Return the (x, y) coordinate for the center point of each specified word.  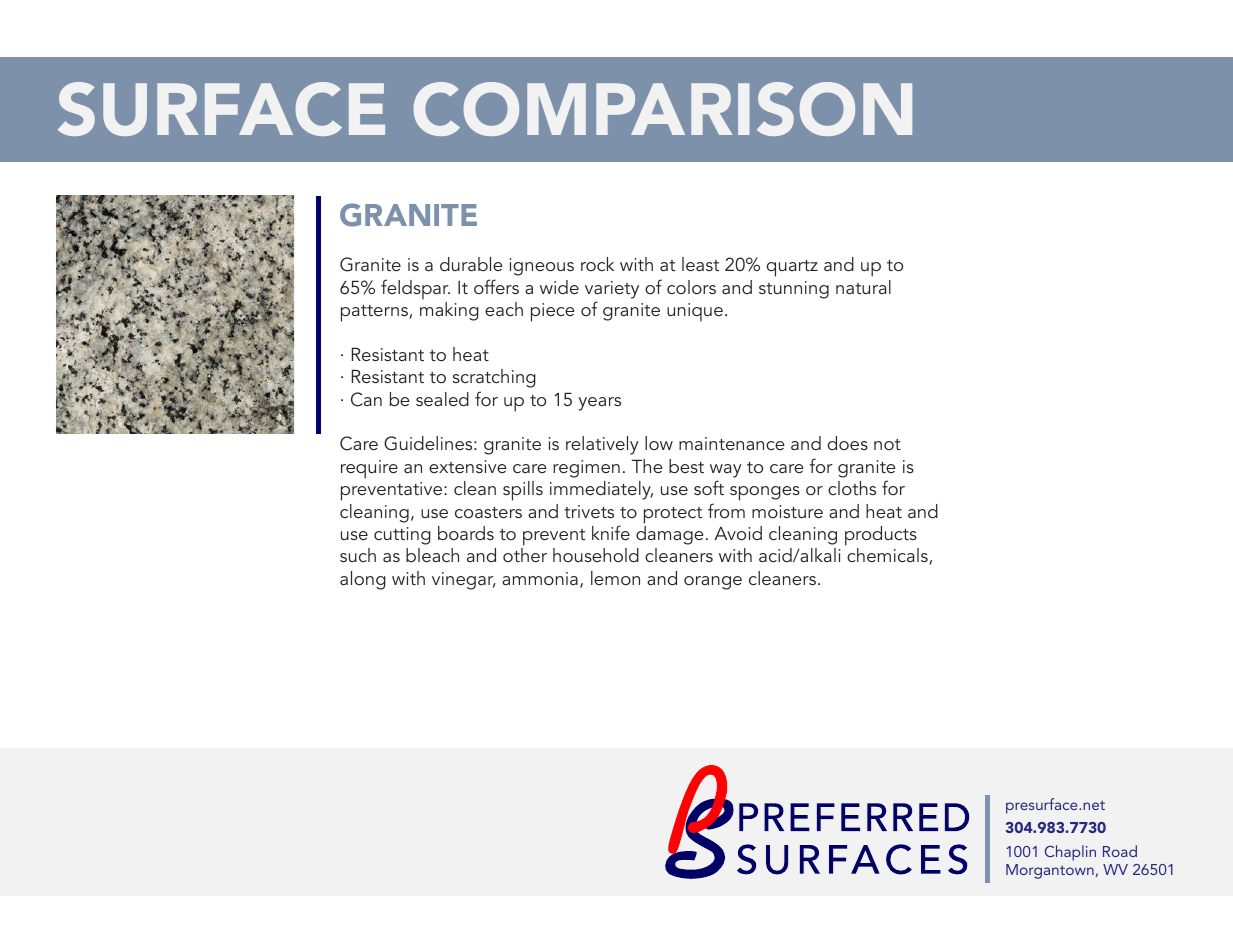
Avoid (738, 533)
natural (863, 287)
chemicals (888, 556)
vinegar (464, 581)
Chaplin (1070, 853)
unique (695, 312)
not (887, 444)
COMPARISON (663, 109)
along (363, 580)
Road (1120, 851)
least (700, 264)
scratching (494, 378)
